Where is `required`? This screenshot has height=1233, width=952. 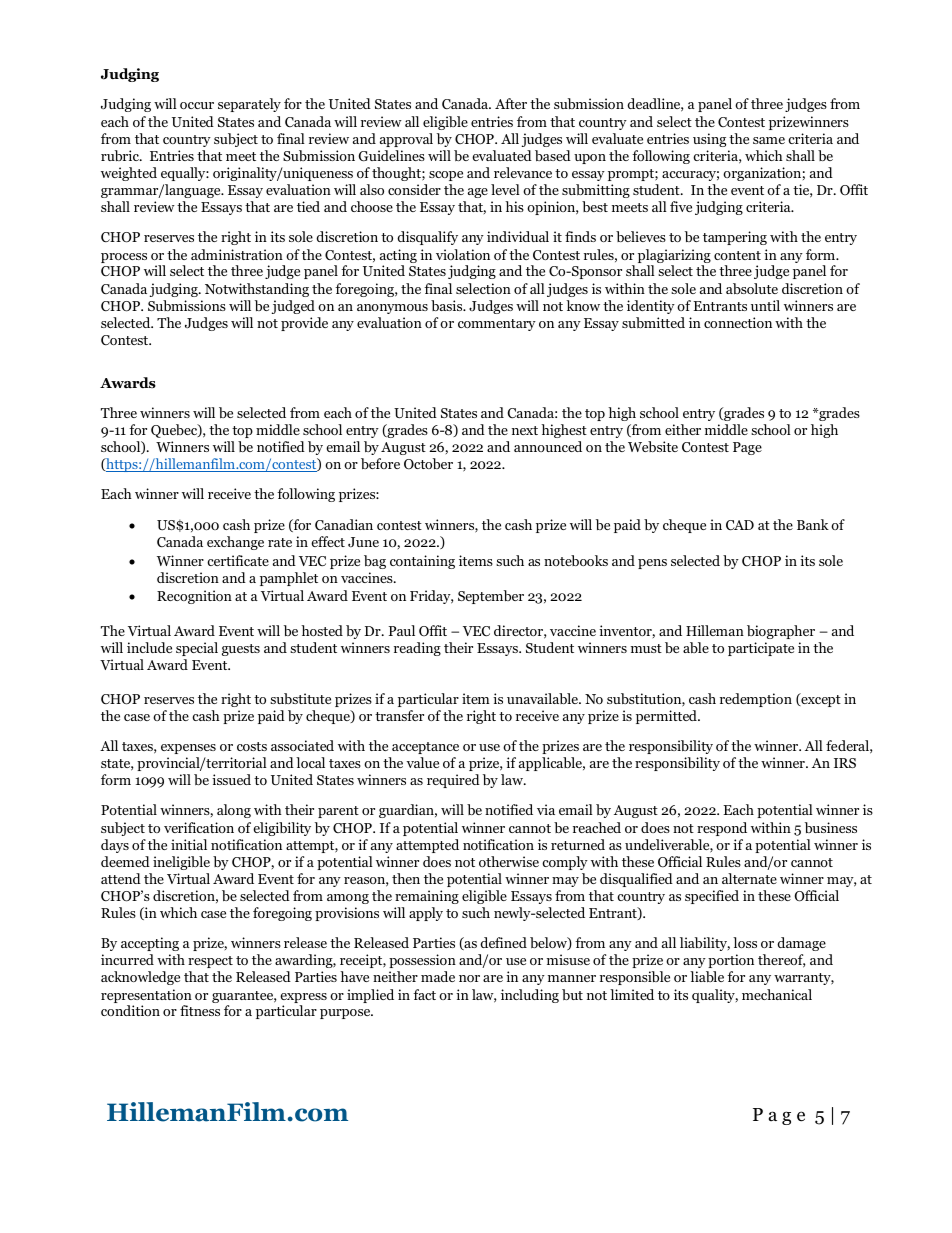
required is located at coordinates (453, 781).
